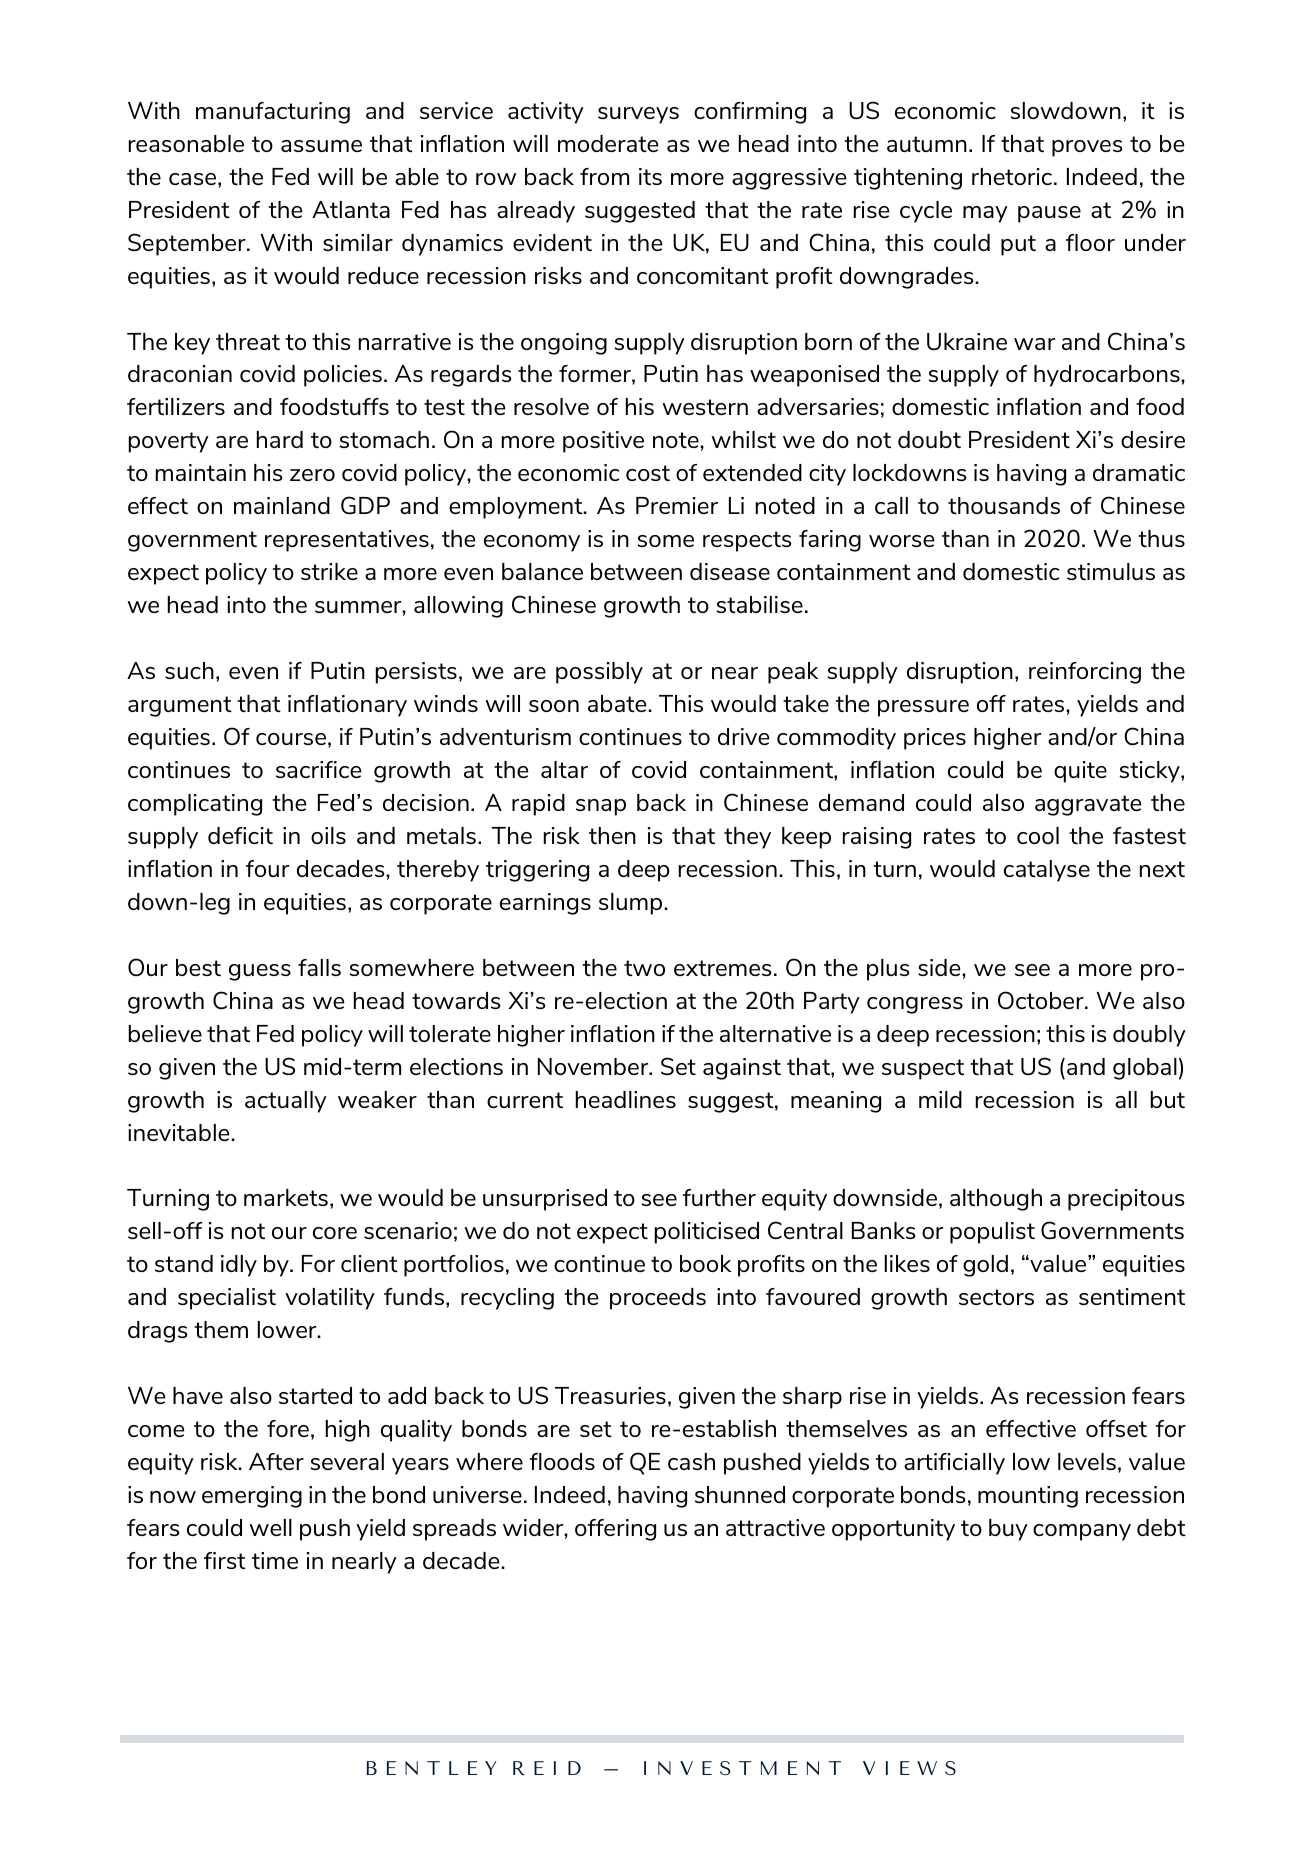 This image has height=1849, width=1307. Describe the element at coordinates (1111, 571) in the image. I see `stimulus` at that location.
